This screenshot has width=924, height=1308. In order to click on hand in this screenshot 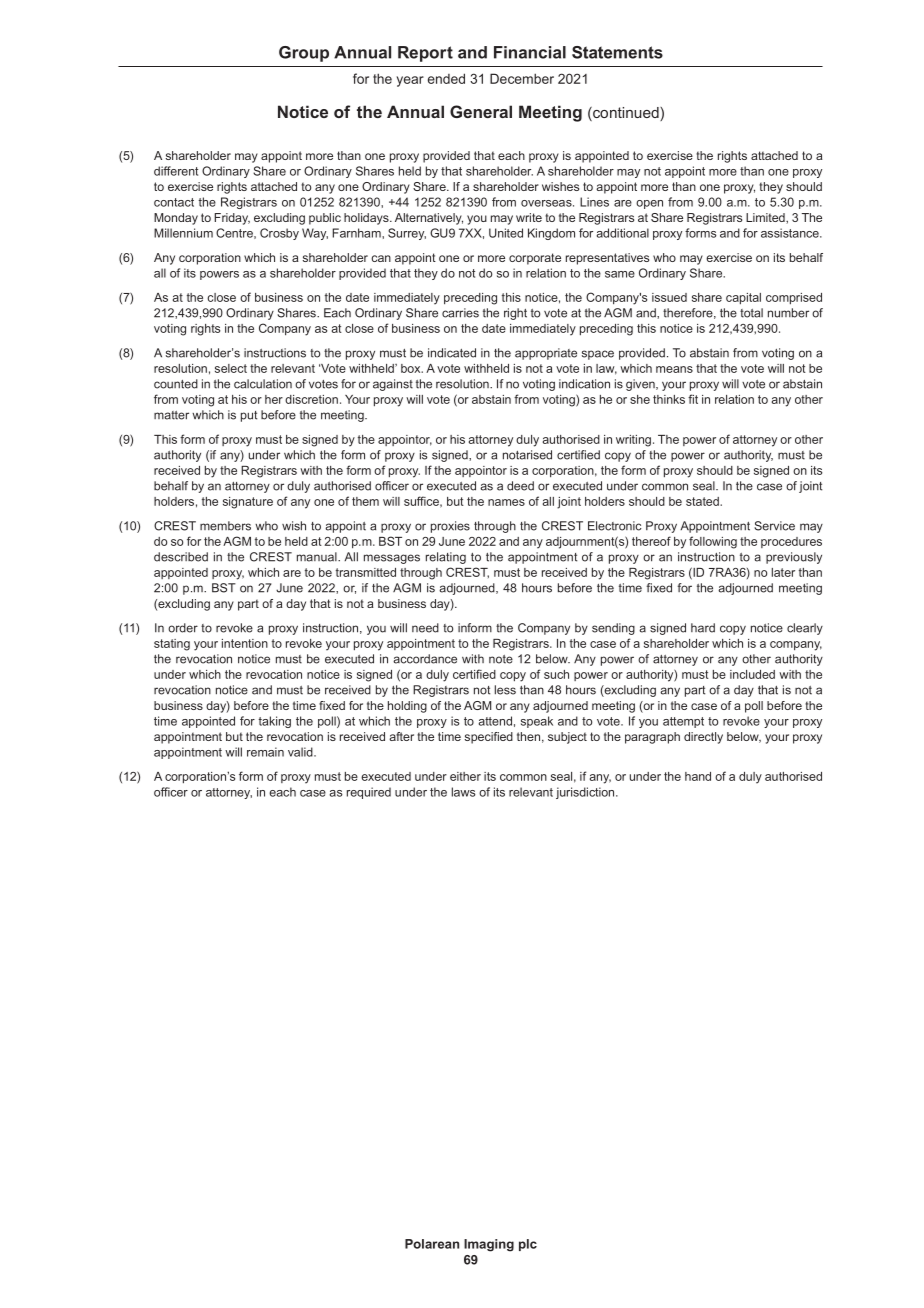, I will do `click(698, 776)`.
